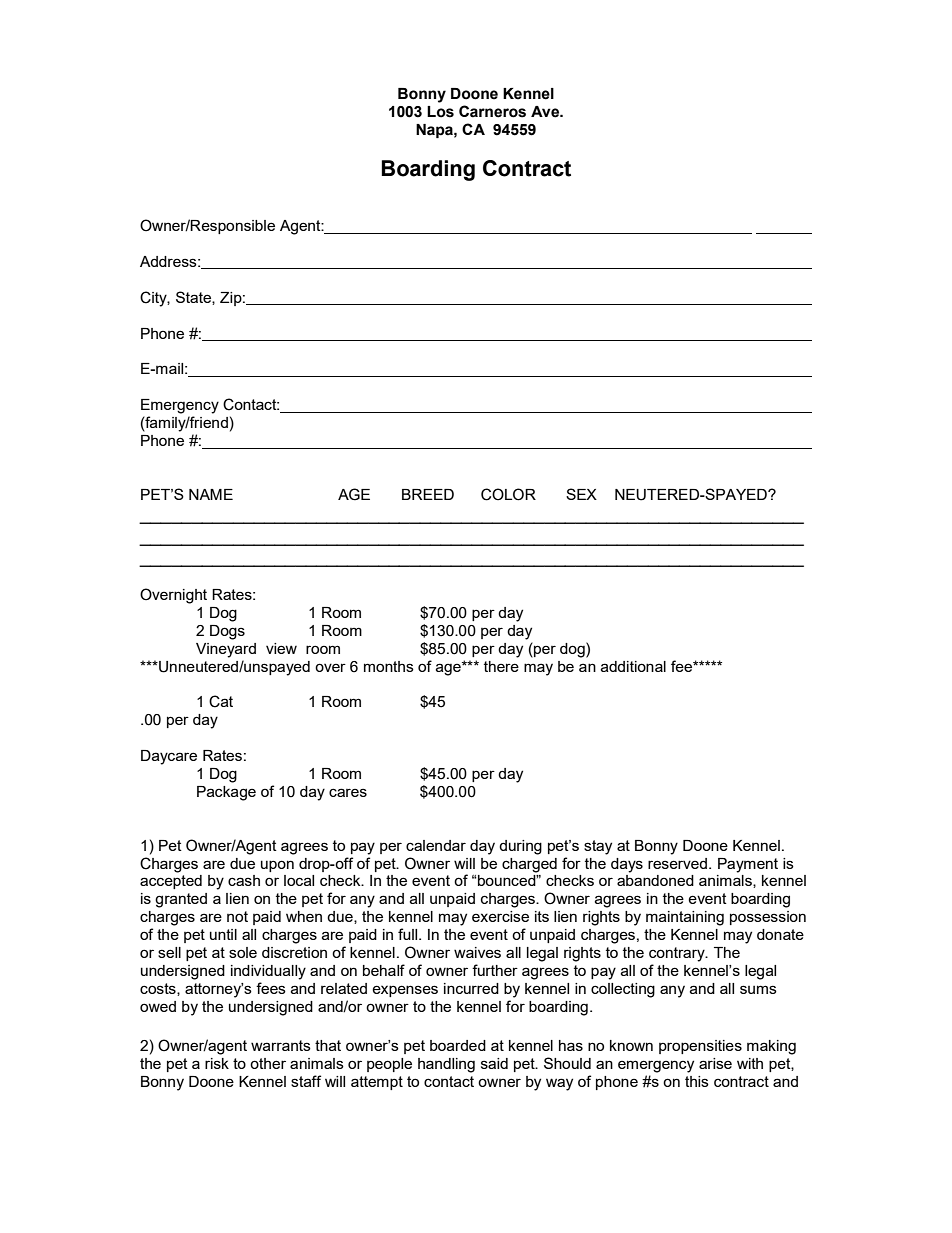  I want to click on Cat, so click(221, 701).
